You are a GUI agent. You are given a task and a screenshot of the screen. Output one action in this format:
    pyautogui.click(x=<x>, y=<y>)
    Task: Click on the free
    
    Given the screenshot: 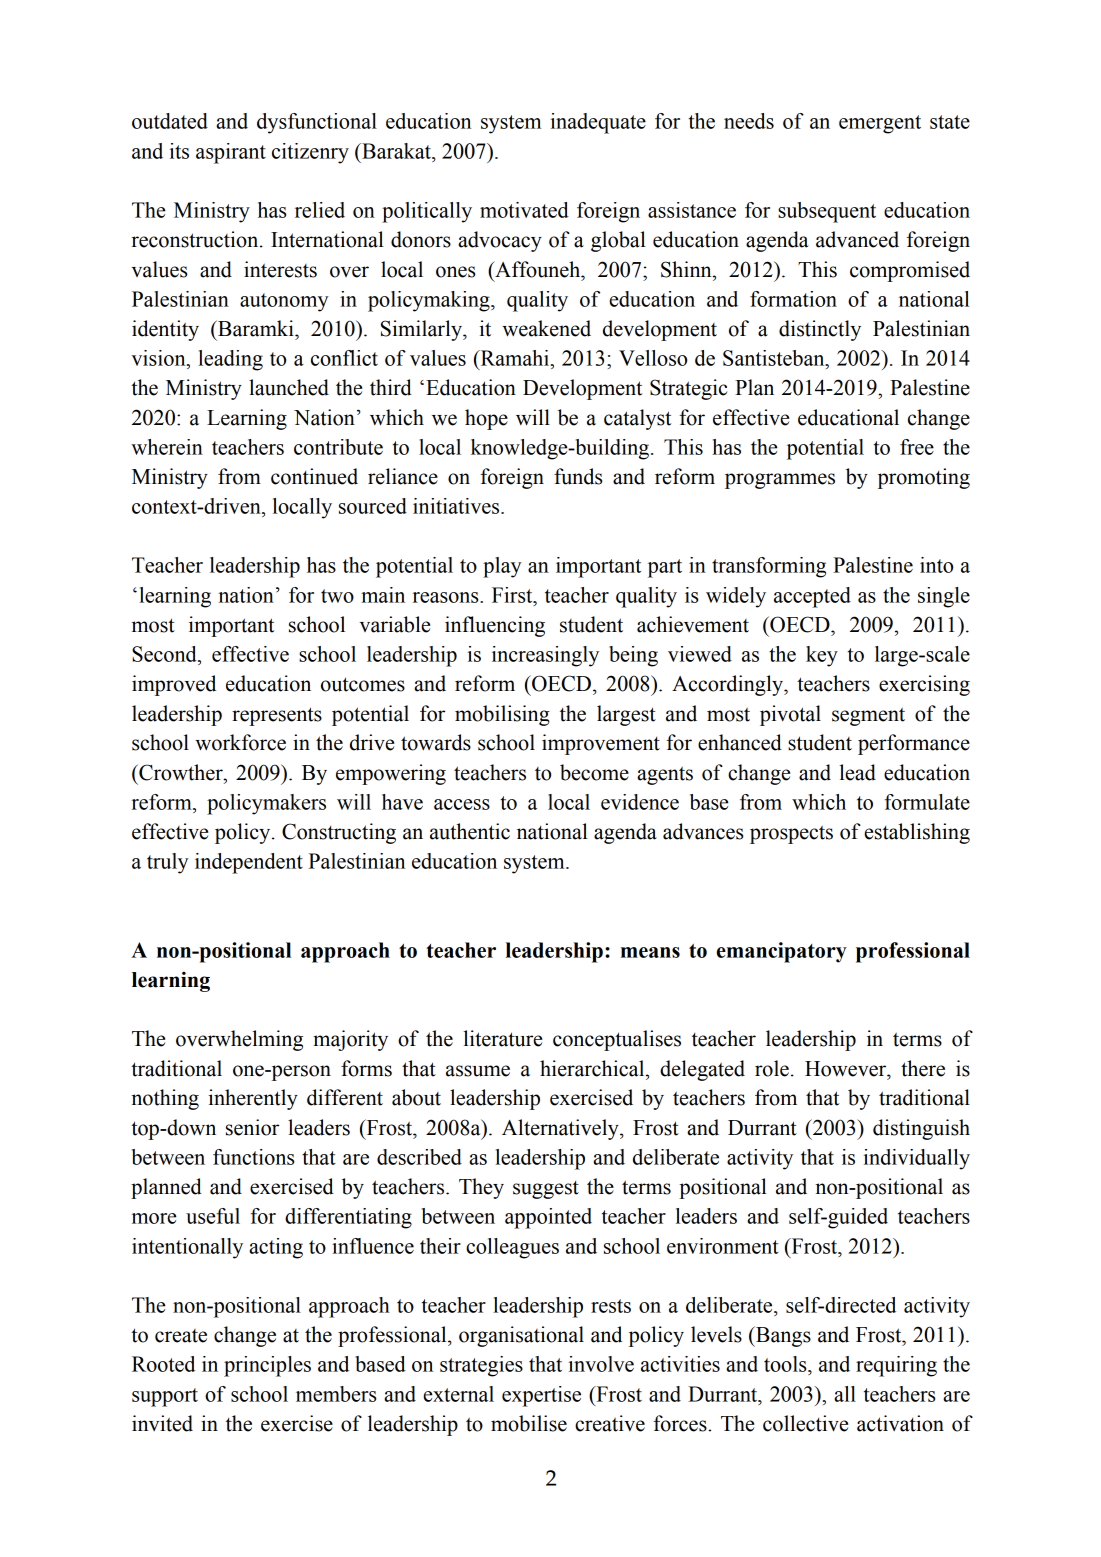 What is the action you would take?
    pyautogui.click(x=917, y=447)
